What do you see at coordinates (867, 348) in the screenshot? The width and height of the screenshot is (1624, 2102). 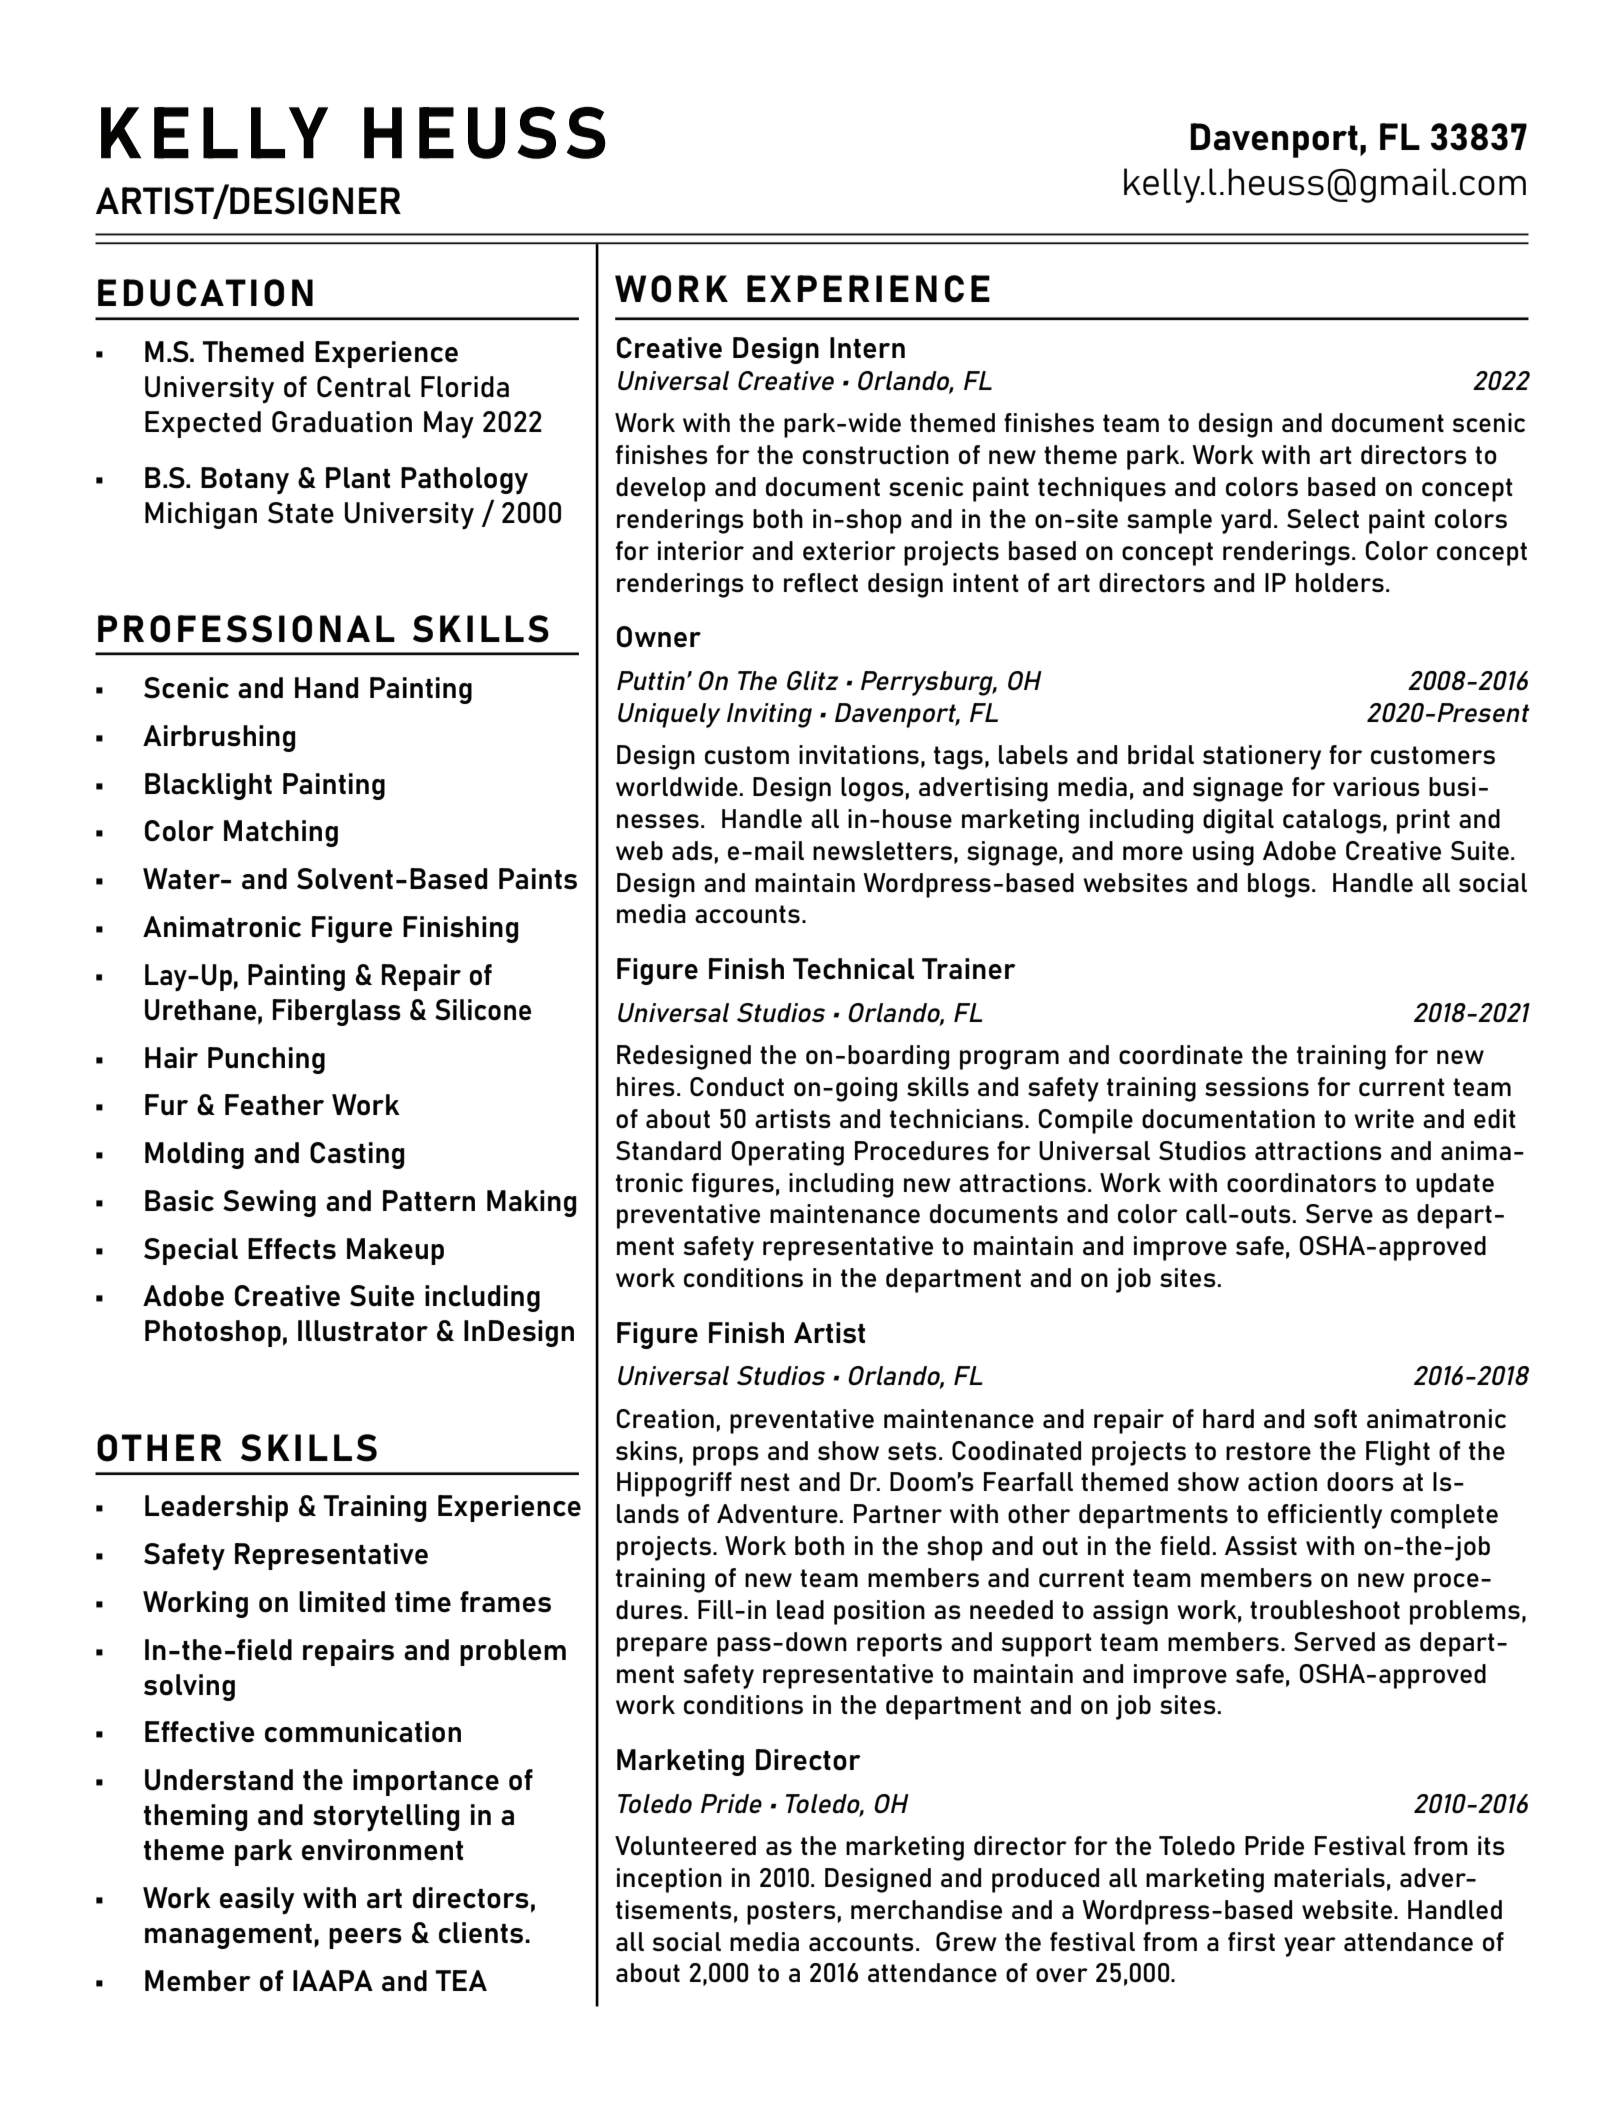 I see `Intern` at bounding box center [867, 348].
